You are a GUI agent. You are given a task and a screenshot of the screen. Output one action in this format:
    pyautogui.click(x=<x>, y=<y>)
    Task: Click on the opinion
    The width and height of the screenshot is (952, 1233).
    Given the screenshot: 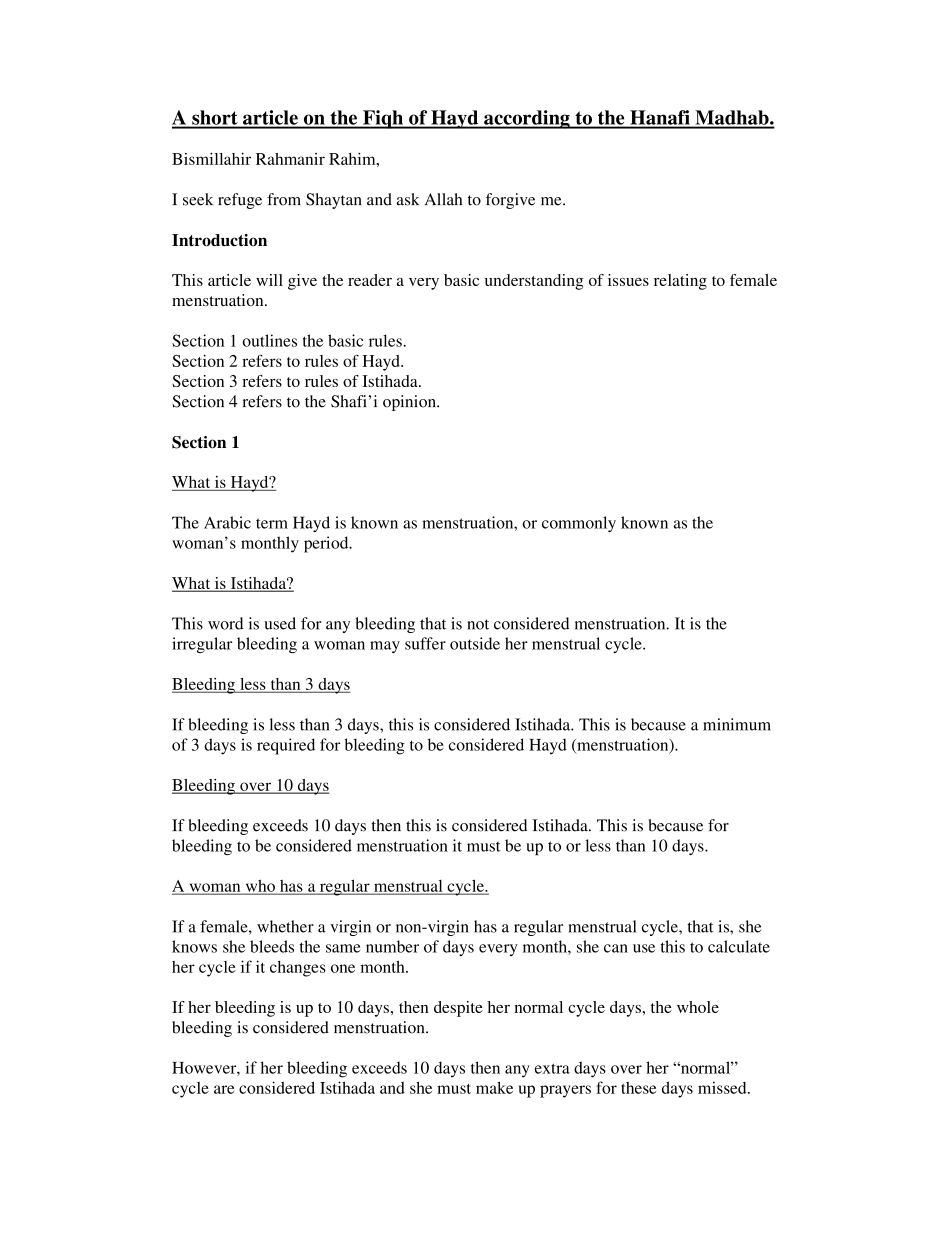 What is the action you would take?
    pyautogui.click(x=410, y=403)
